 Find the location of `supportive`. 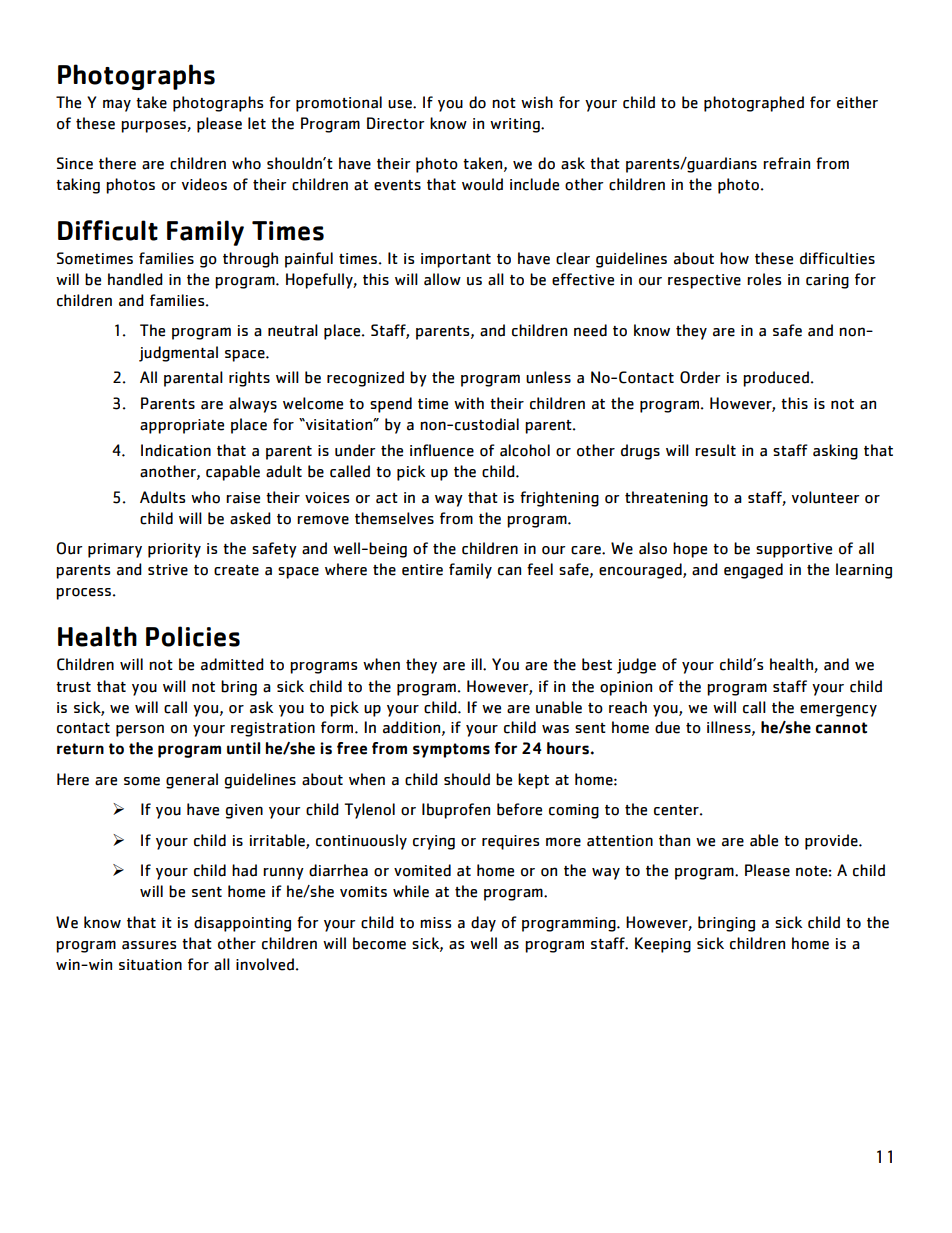

supportive is located at coordinates (794, 550).
